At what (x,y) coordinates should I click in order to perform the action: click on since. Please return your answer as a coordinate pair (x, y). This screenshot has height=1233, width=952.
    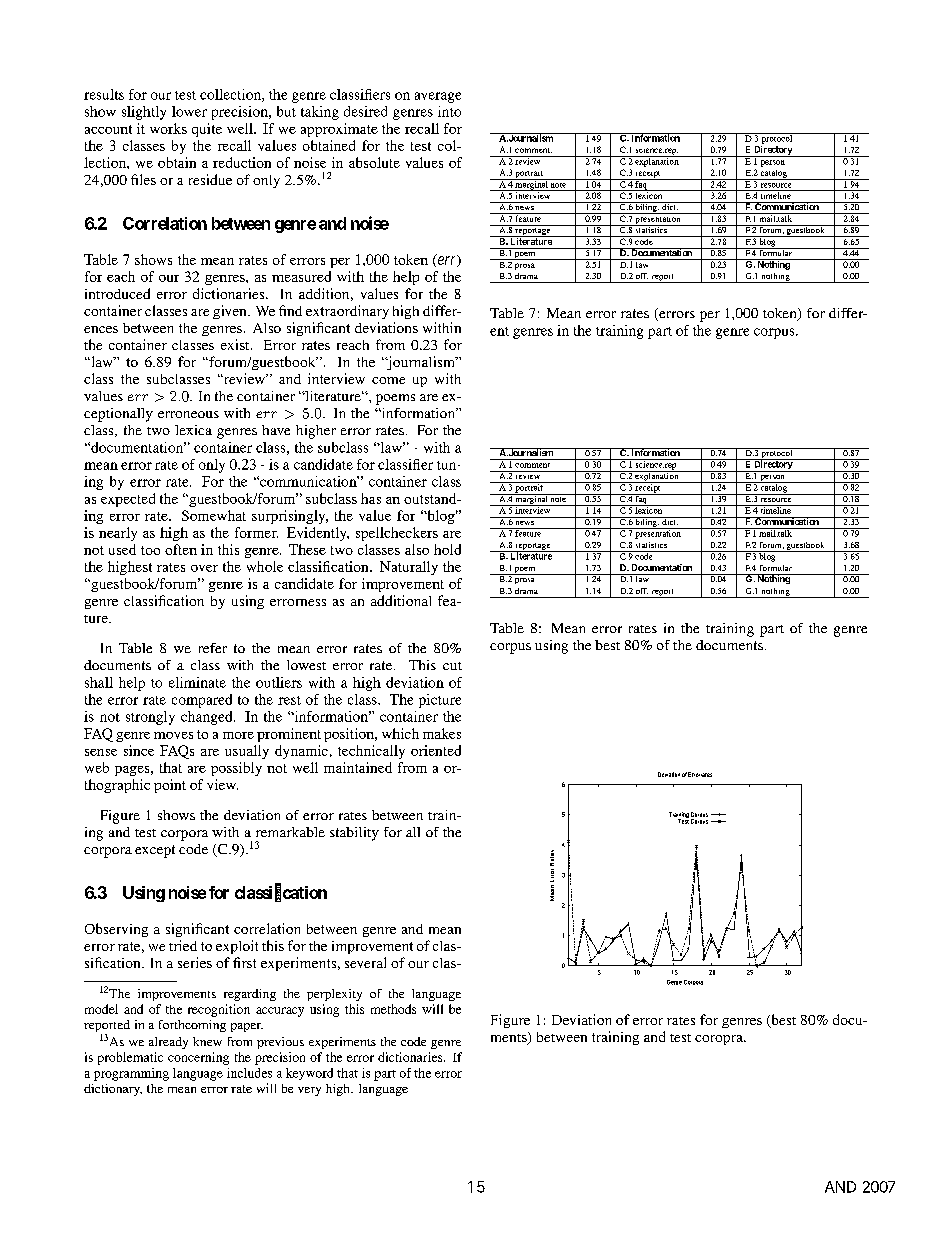
    Looking at the image, I should click on (139, 750).
